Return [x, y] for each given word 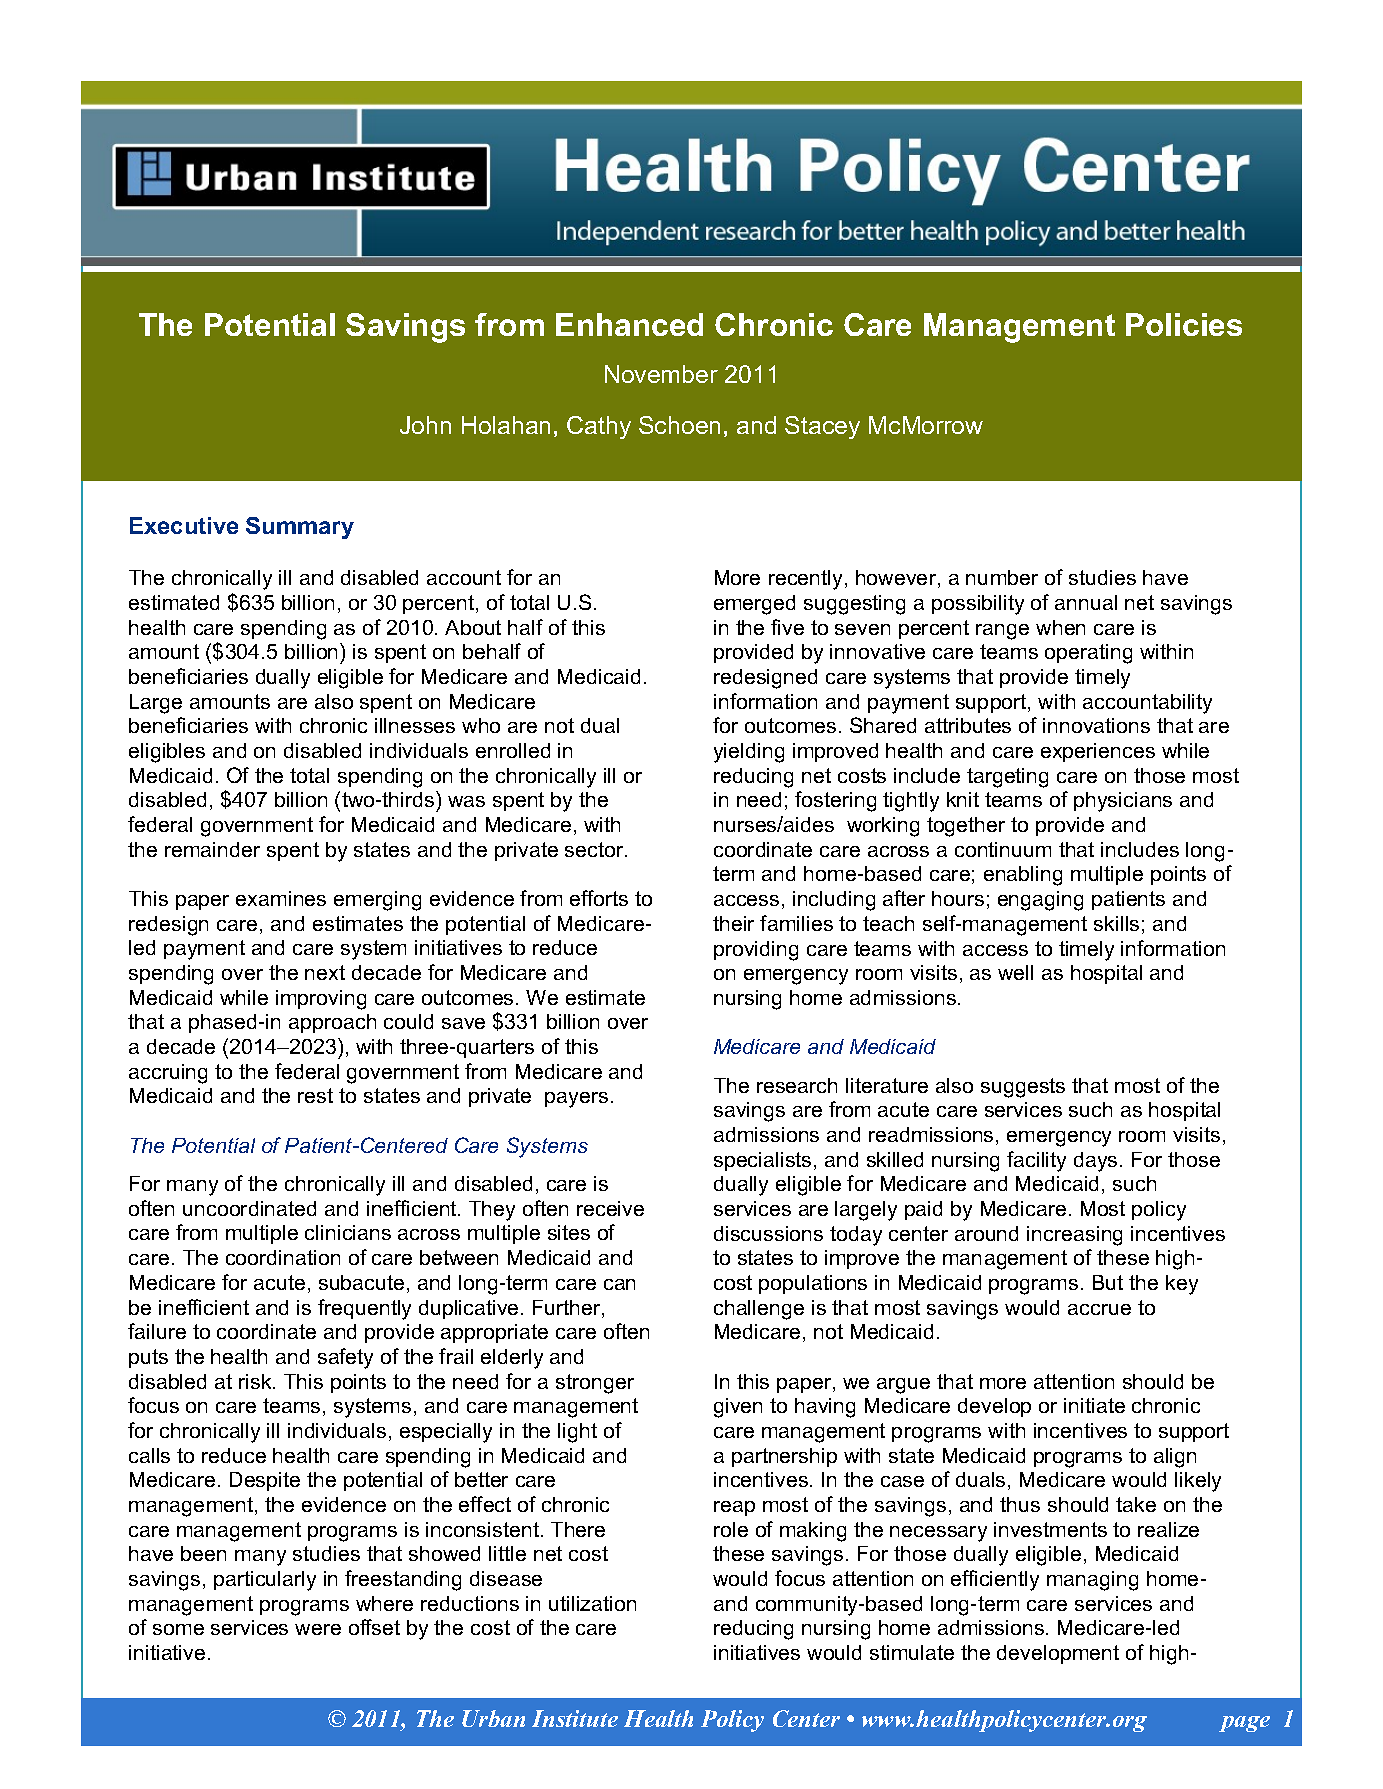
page [1244, 1724]
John [425, 425]
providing [756, 951]
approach [332, 1023]
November [661, 374]
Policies [1184, 324]
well [1015, 972]
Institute [575, 1718]
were [318, 1629]
